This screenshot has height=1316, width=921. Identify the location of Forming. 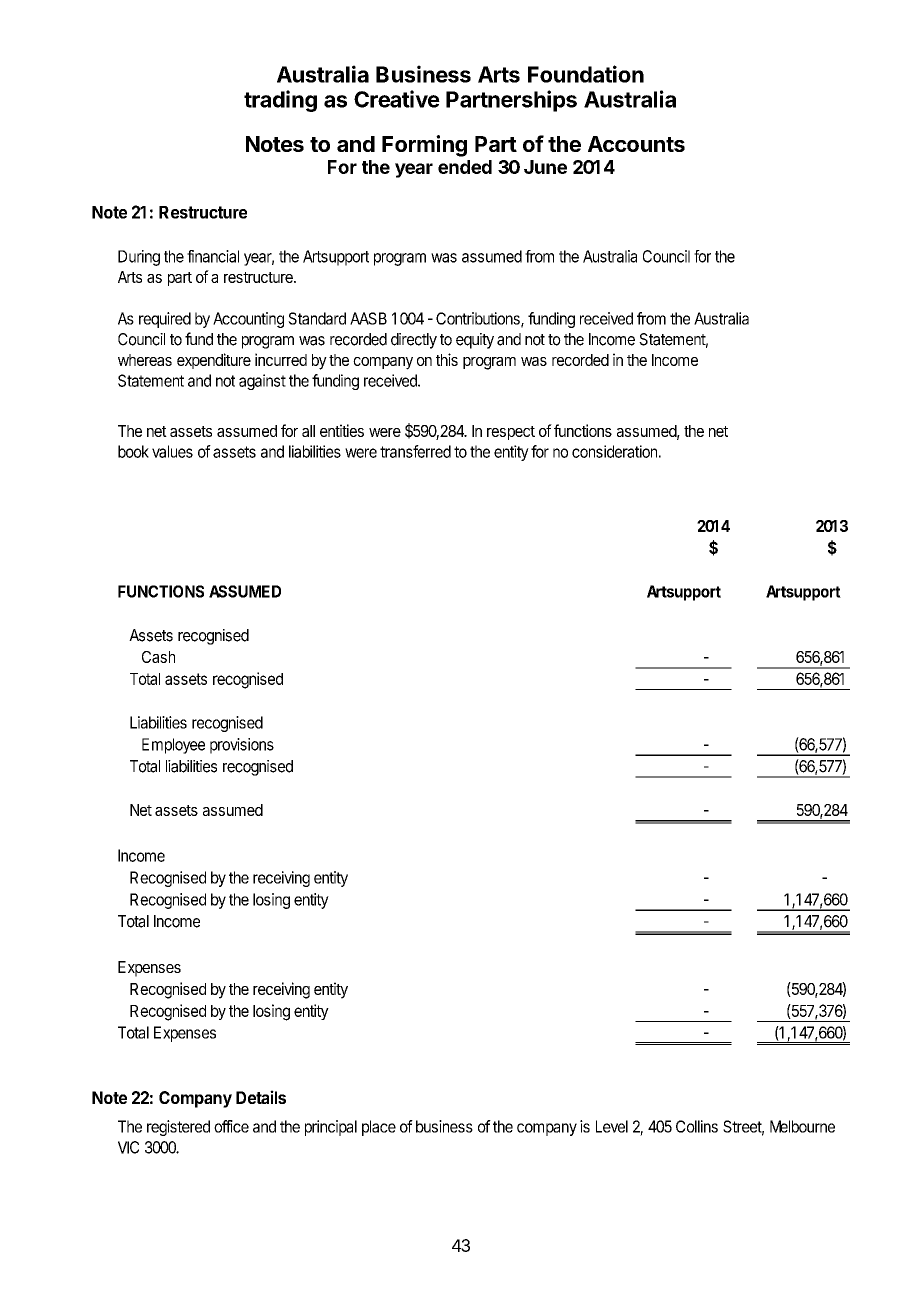
(424, 146).
